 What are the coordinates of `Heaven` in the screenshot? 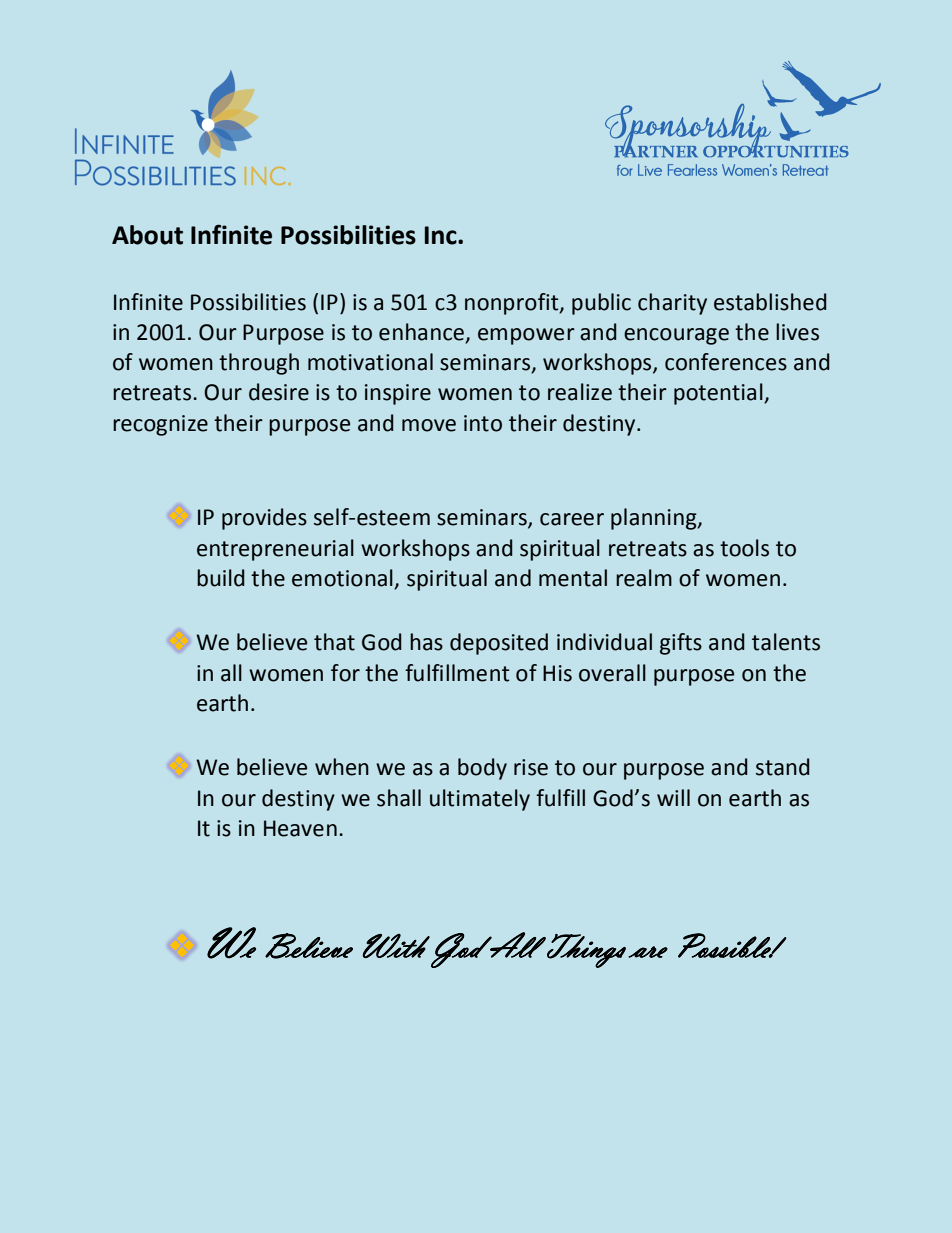 It's located at (300, 828).
